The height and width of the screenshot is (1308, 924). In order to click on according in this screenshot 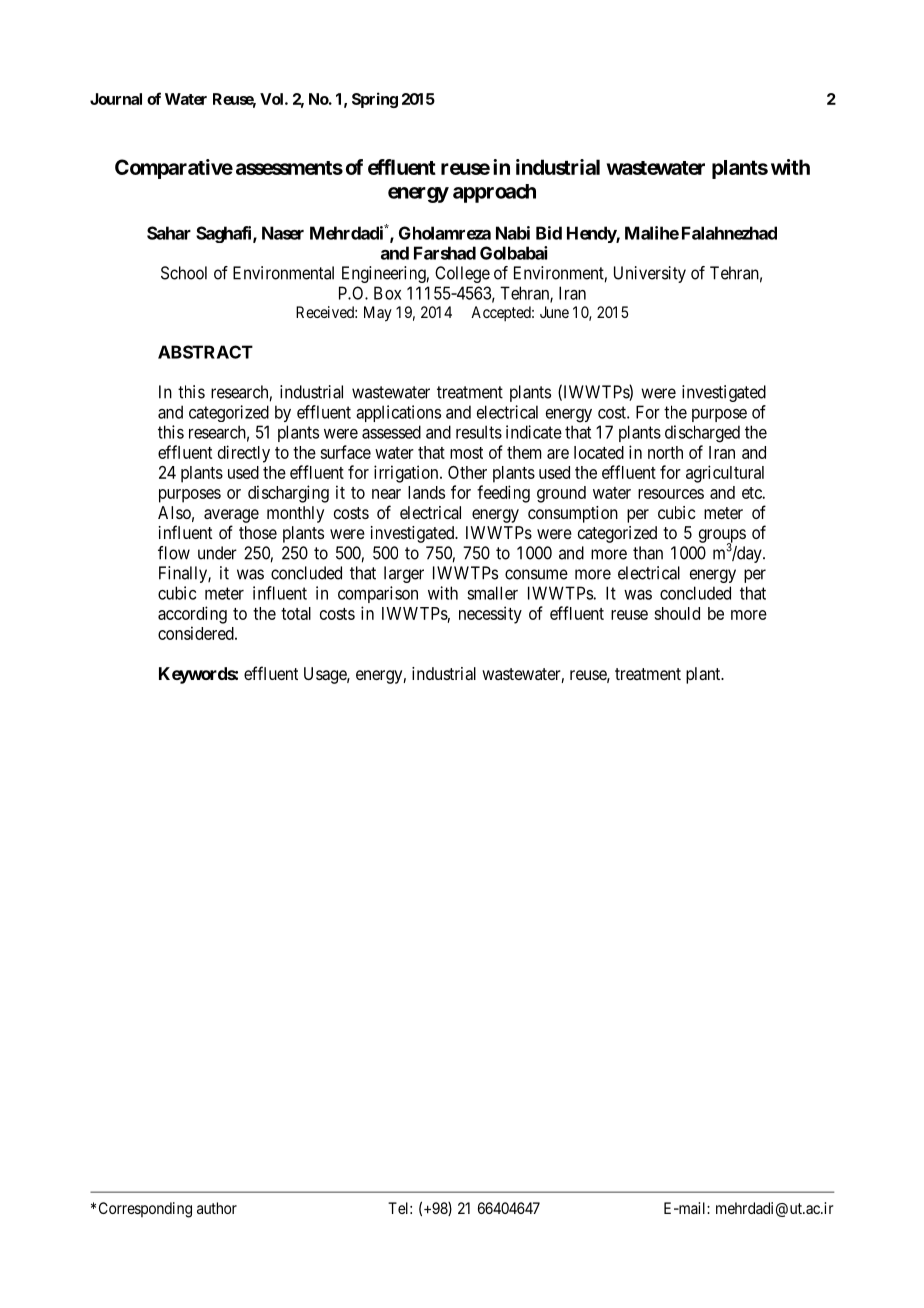, I will do `click(192, 615)`.
